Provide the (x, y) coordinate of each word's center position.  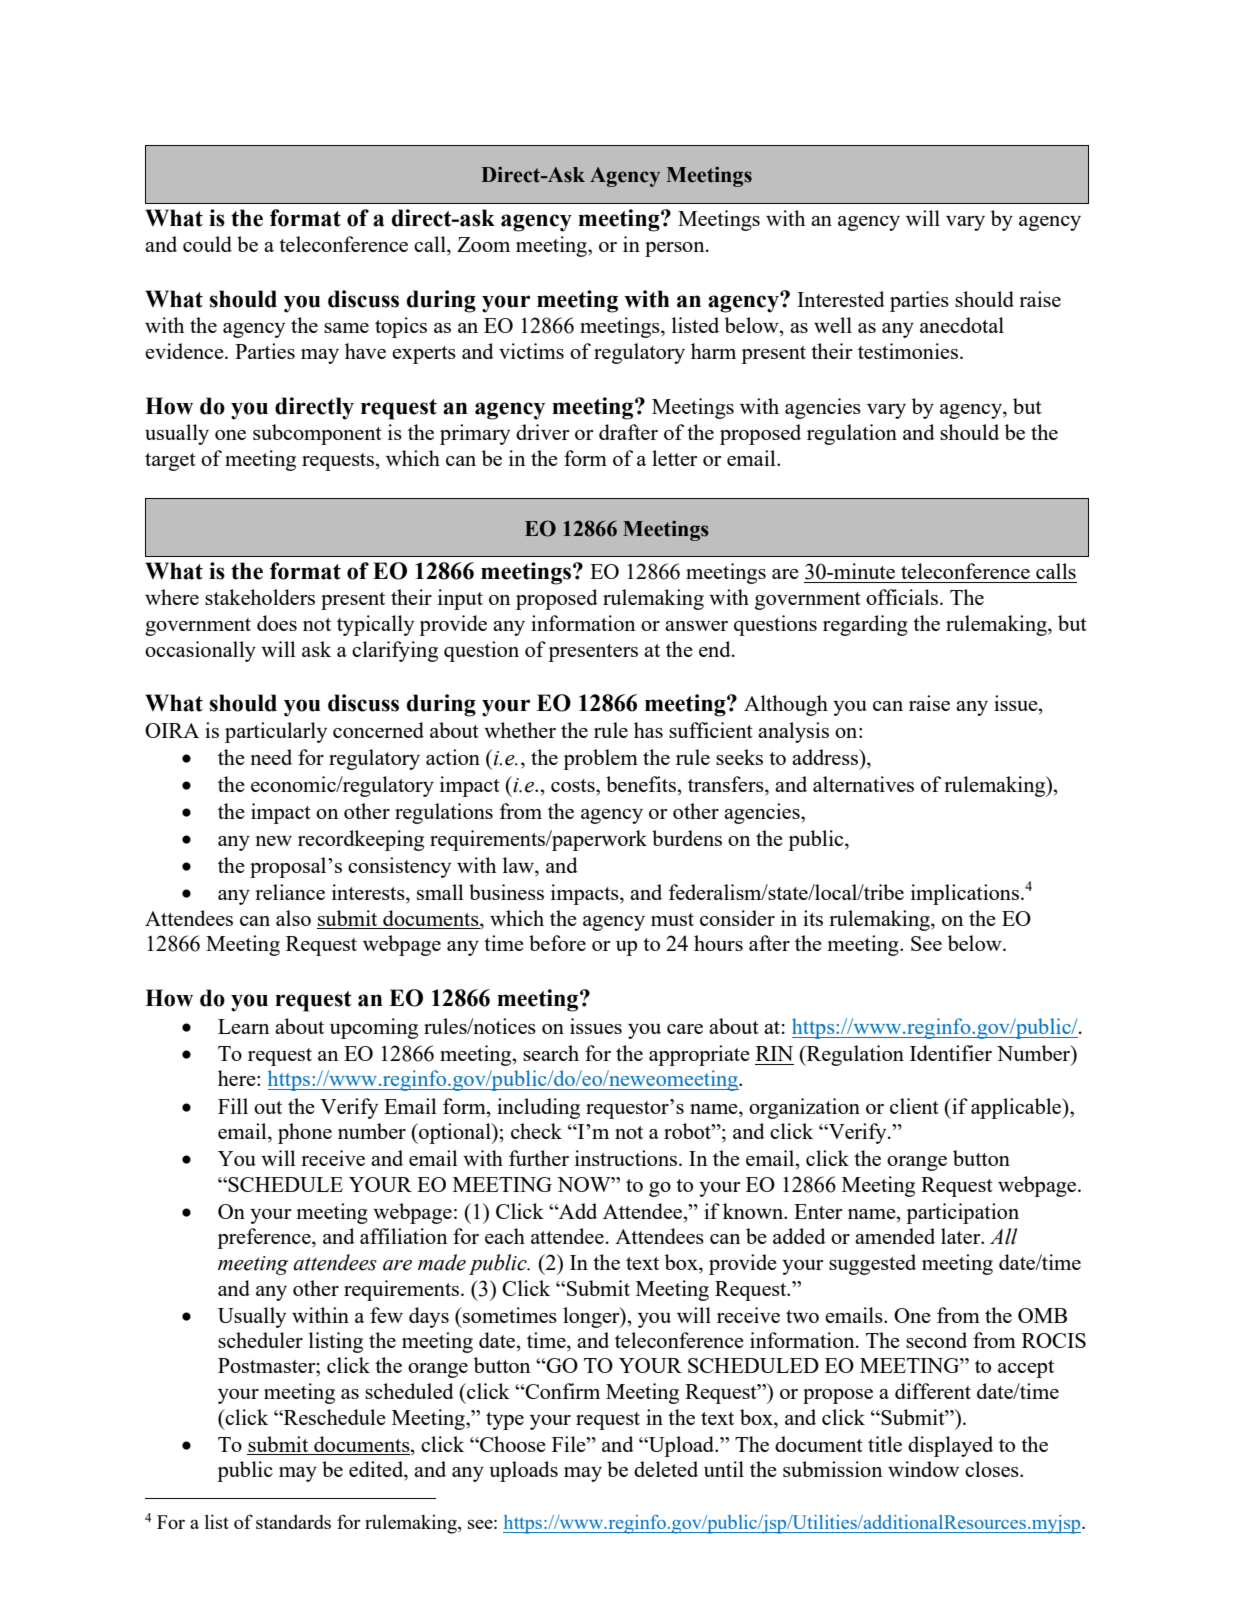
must (672, 919)
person (676, 249)
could (207, 244)
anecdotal (962, 325)
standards (293, 1521)
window (923, 1469)
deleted (666, 1469)
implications (965, 894)
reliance (290, 892)
